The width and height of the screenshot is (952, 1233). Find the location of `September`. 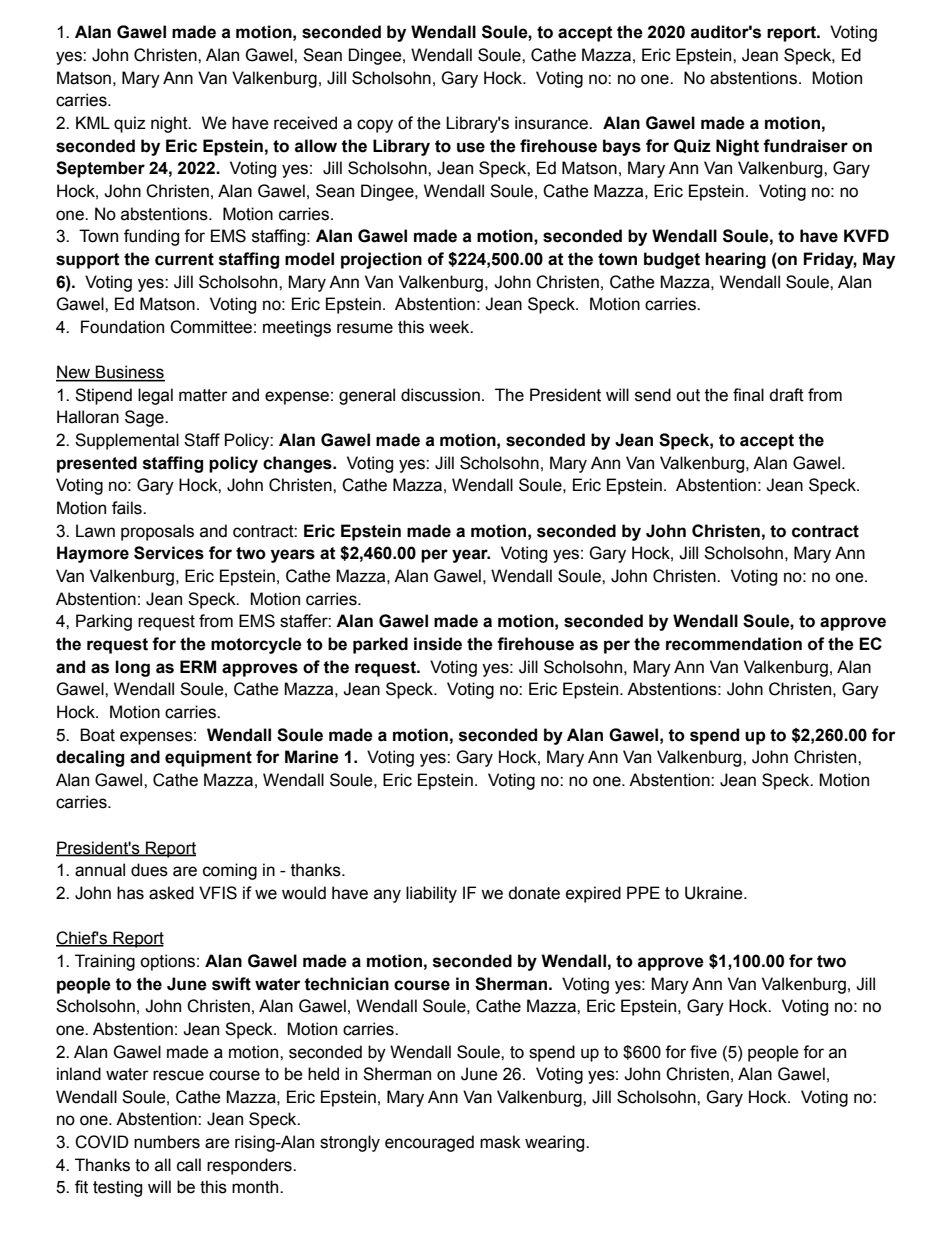

September is located at coordinates (100, 169).
